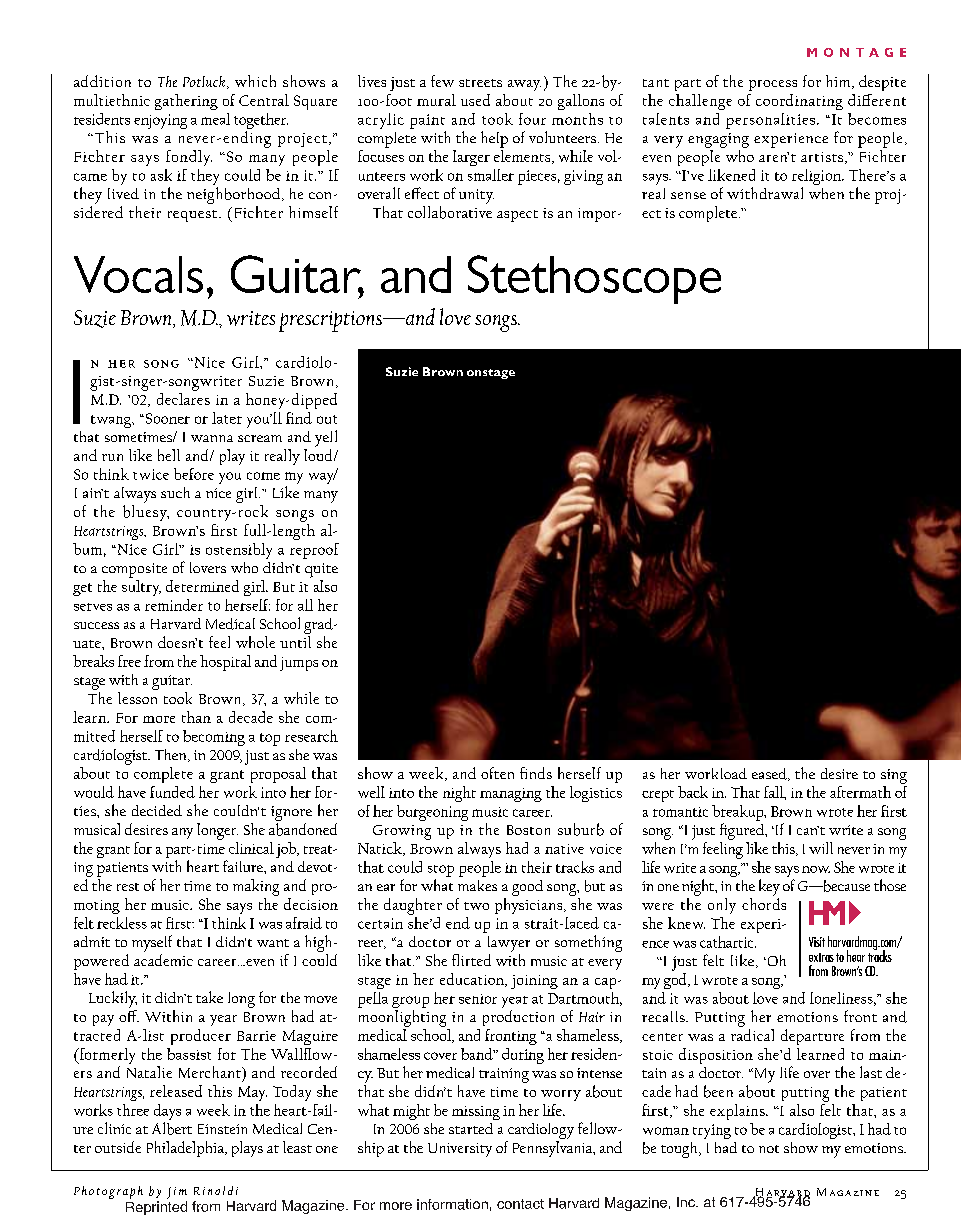 The width and height of the page is (980, 1229). I want to click on Philadelphia, so click(186, 1149).
